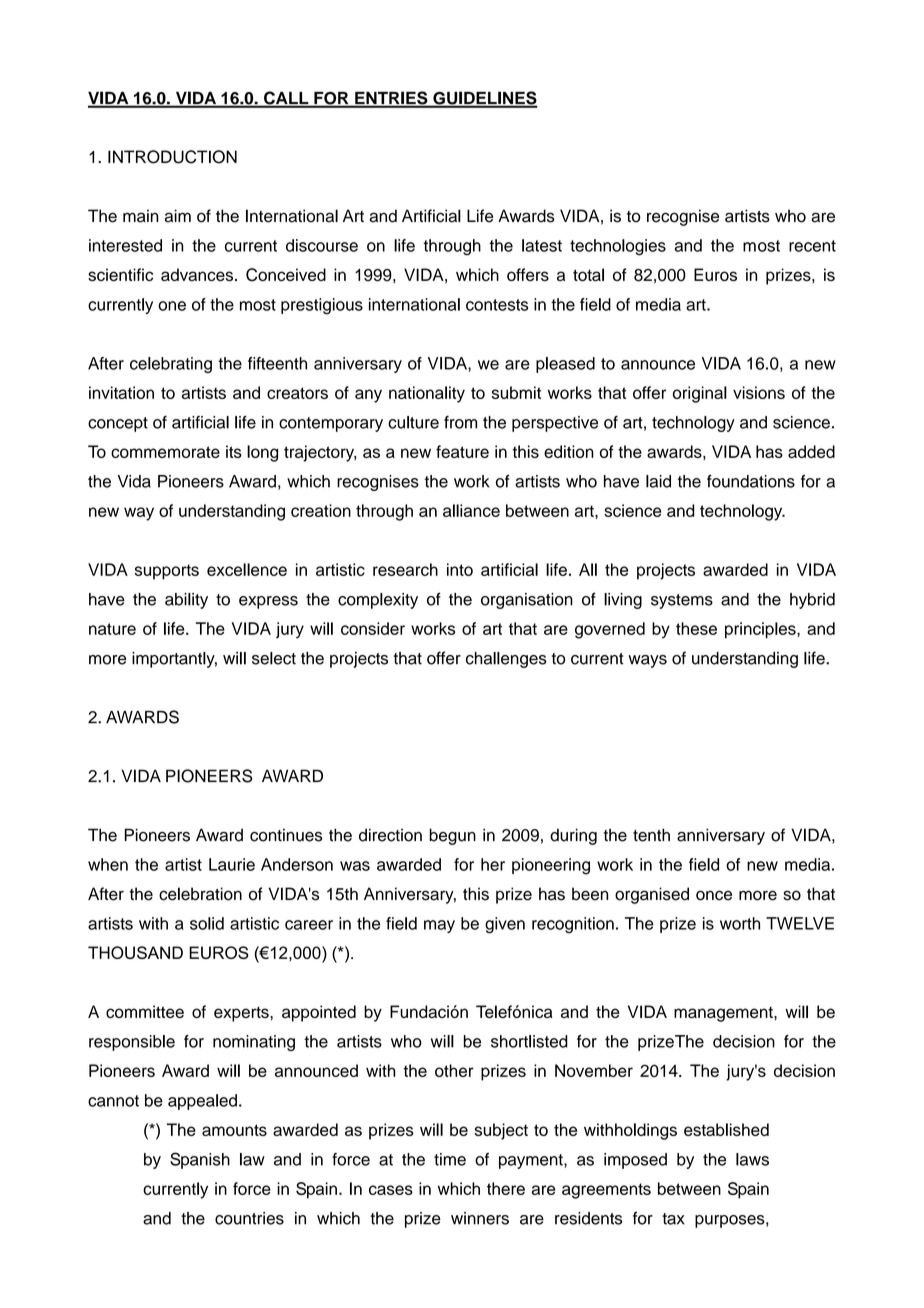  Describe the element at coordinates (171, 365) in the image. I see `celebrating` at that location.
